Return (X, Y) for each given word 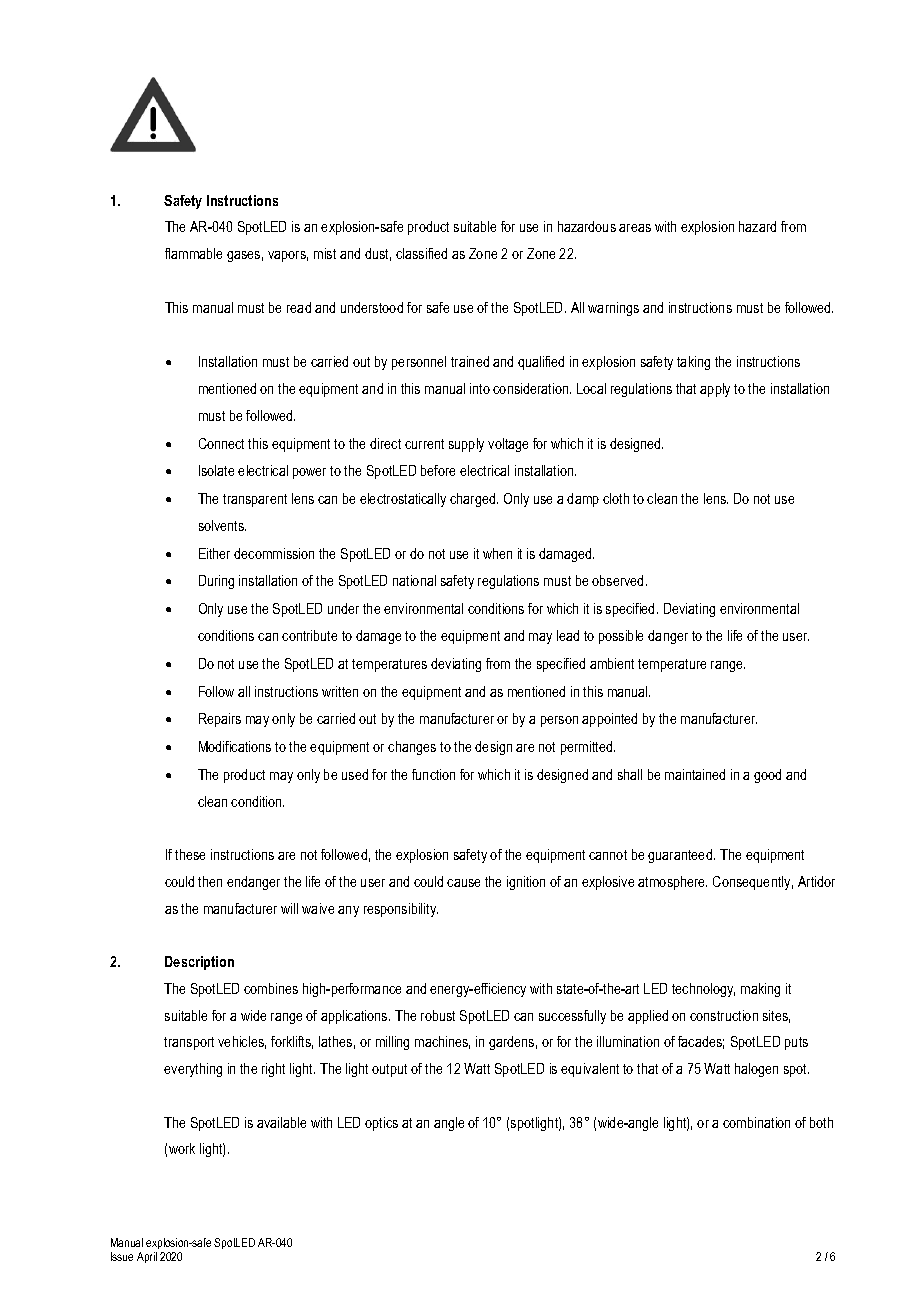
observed (619, 580)
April (147, 1257)
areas (635, 228)
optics (381, 1124)
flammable (193, 253)
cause (463, 883)
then (210, 881)
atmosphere (672, 883)
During (216, 582)
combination (756, 1122)
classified (421, 253)
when (497, 553)
